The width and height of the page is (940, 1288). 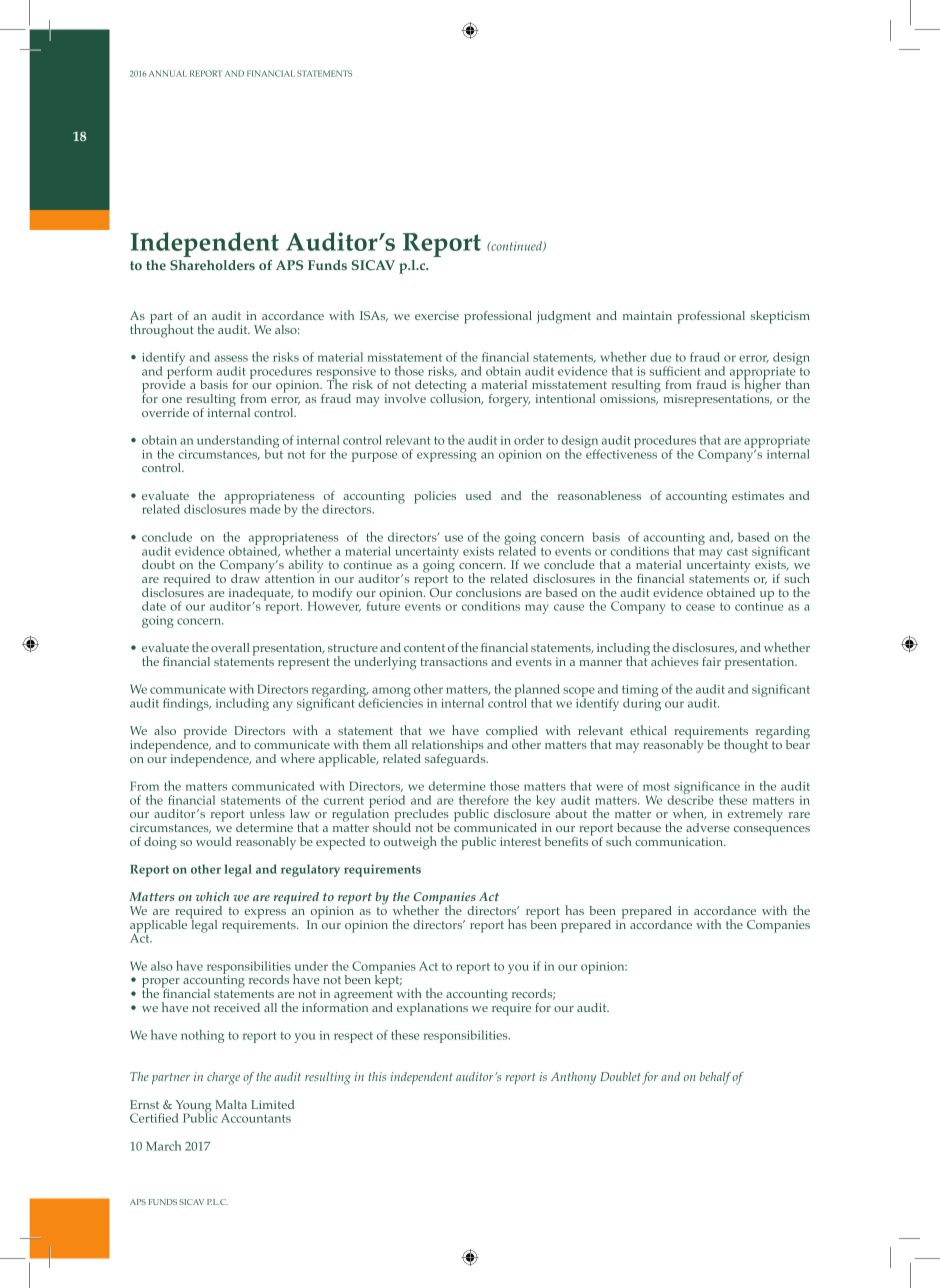 I want to click on draw, so click(x=245, y=577).
